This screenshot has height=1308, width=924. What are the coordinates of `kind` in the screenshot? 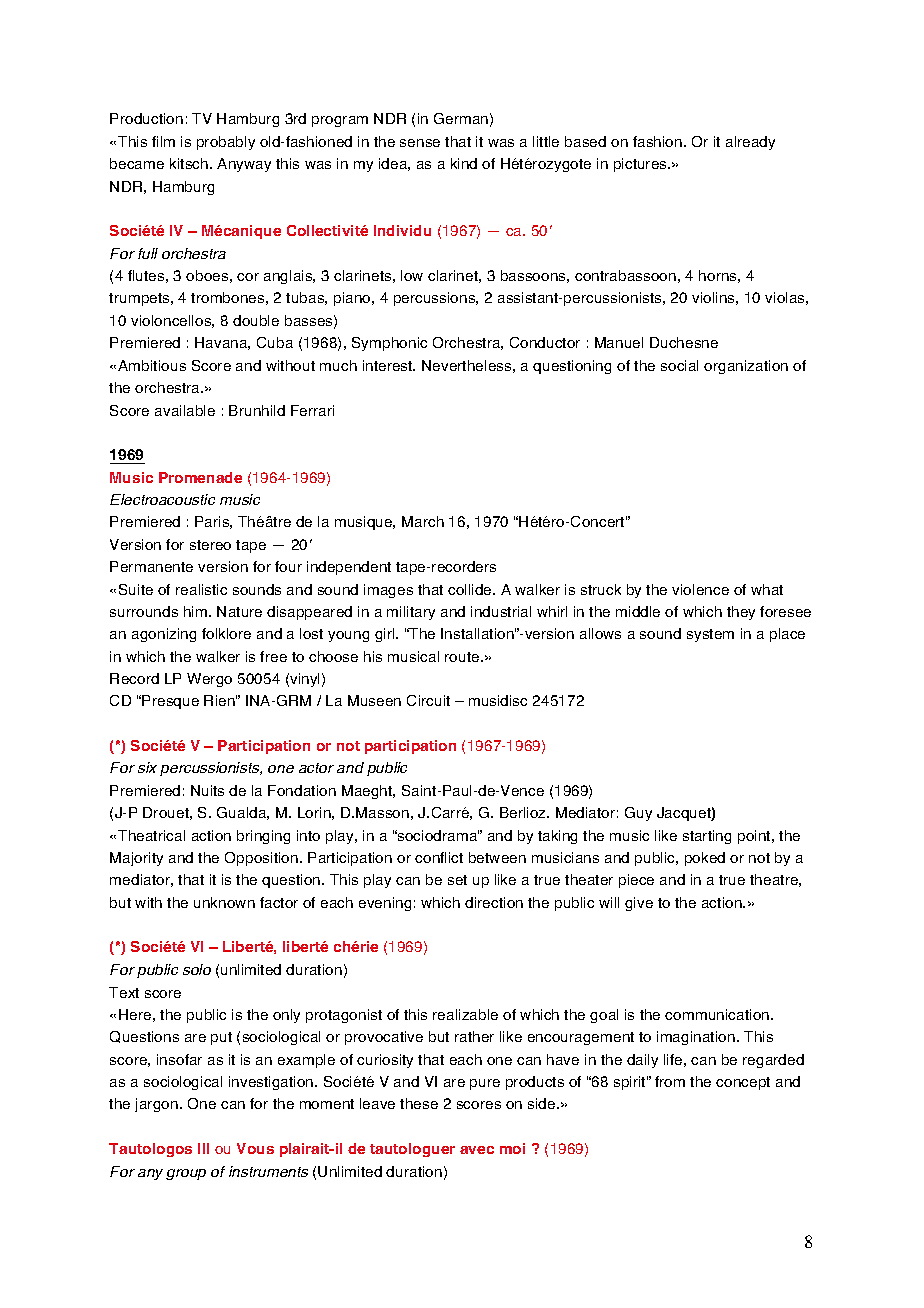 It's located at (464, 163).
